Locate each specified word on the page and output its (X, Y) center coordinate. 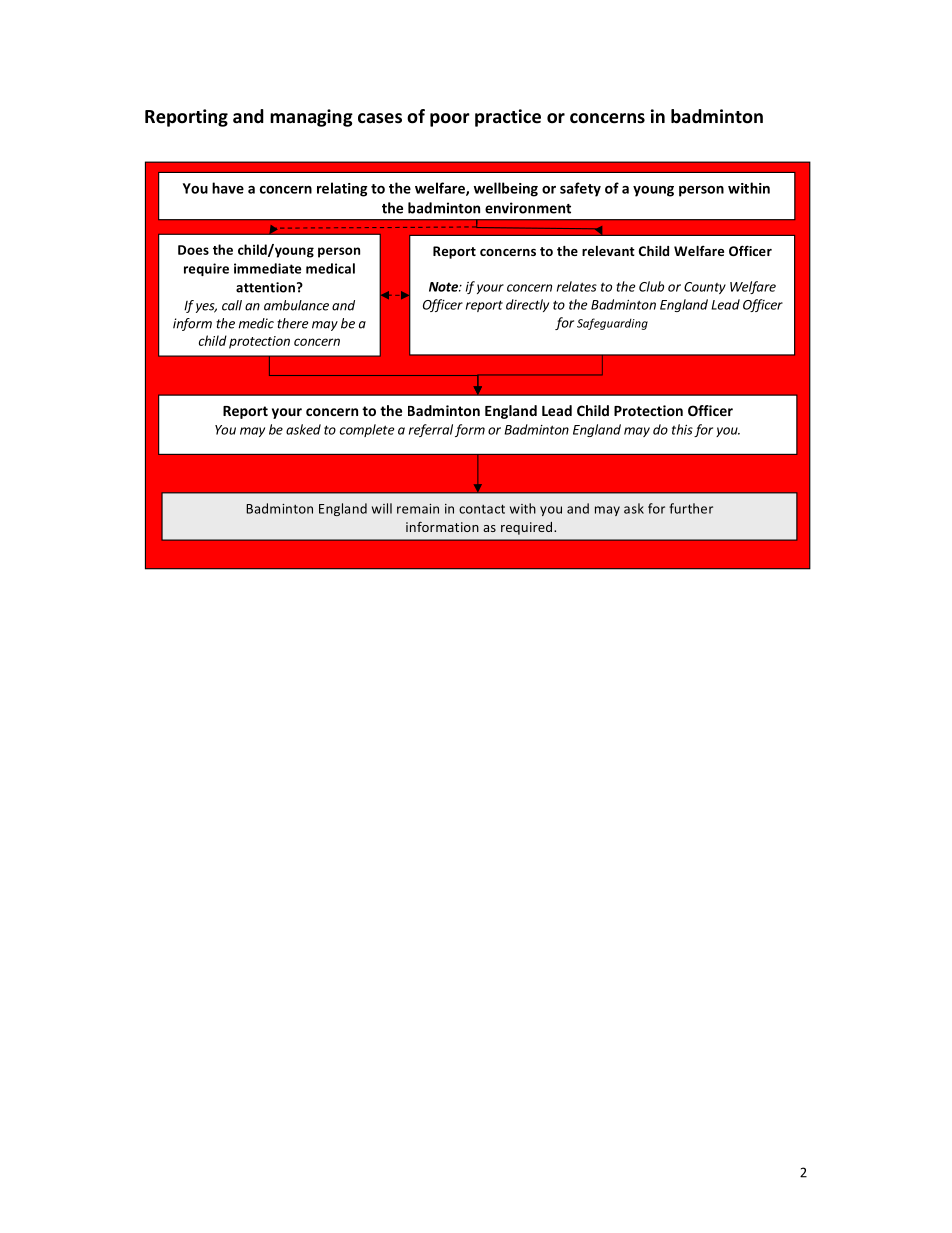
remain (418, 509)
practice (508, 118)
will (382, 508)
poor (450, 120)
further (691, 508)
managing (311, 118)
